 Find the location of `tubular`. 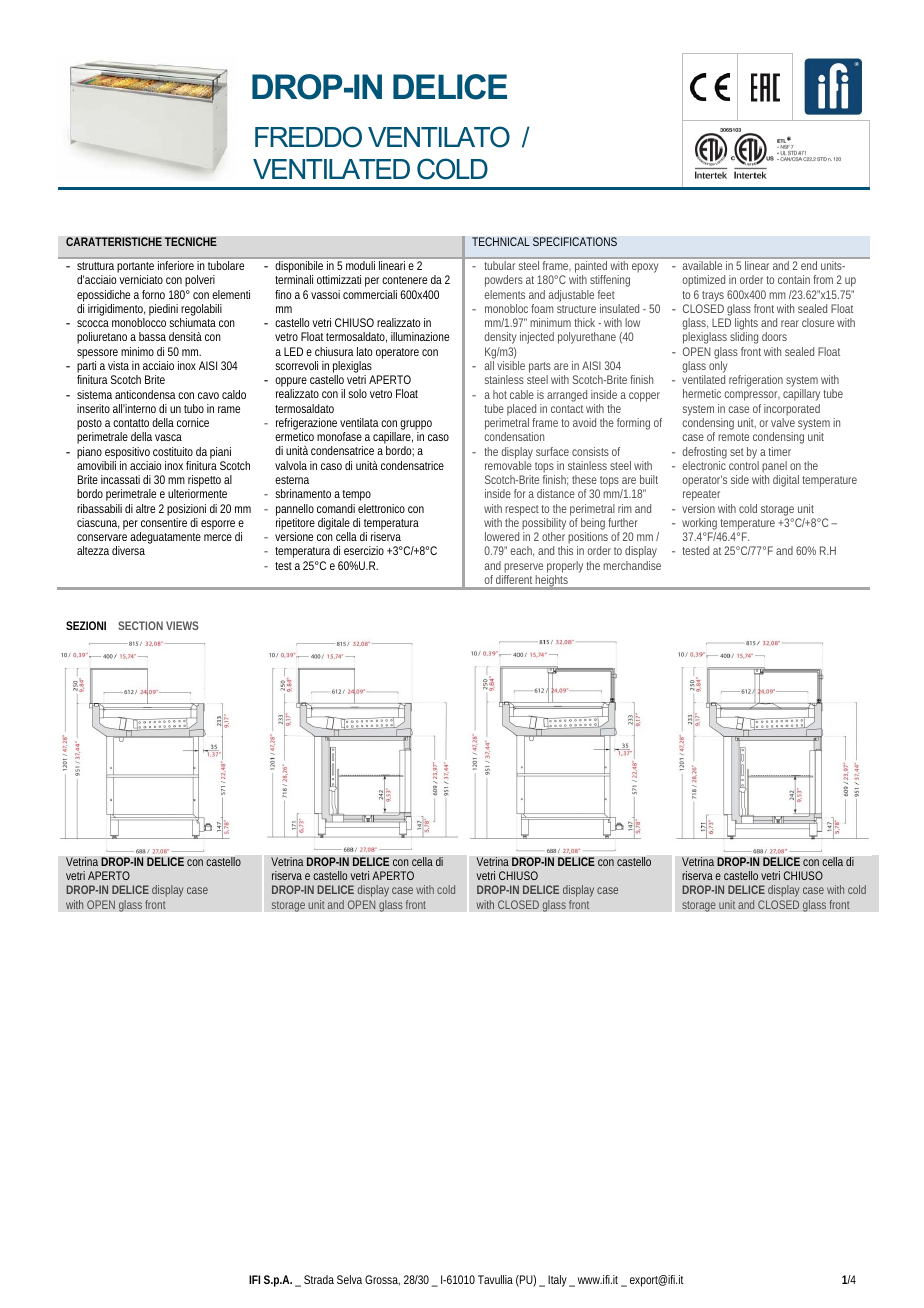

tubular is located at coordinates (500, 265).
